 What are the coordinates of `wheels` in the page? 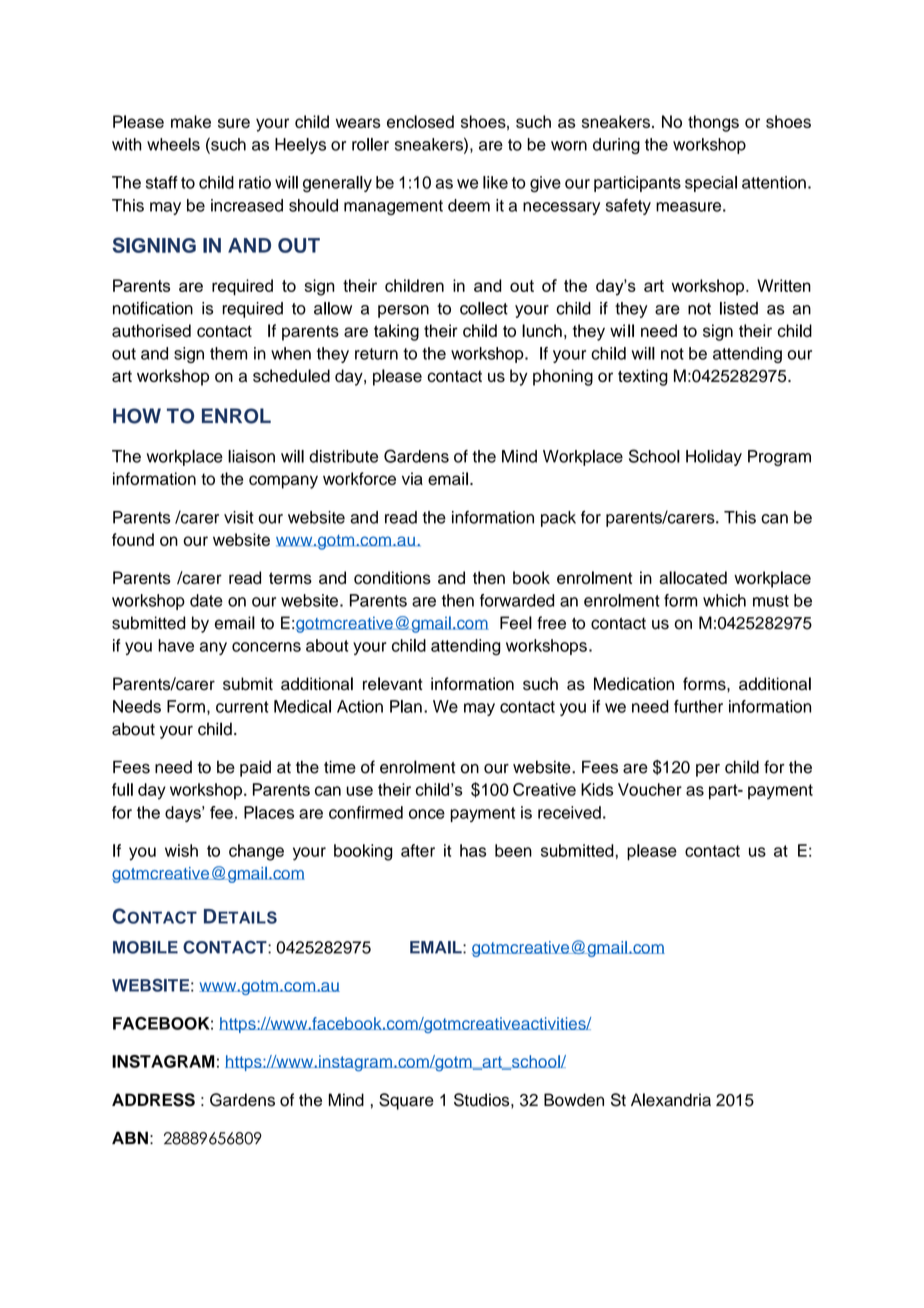 It's located at (173, 144).
